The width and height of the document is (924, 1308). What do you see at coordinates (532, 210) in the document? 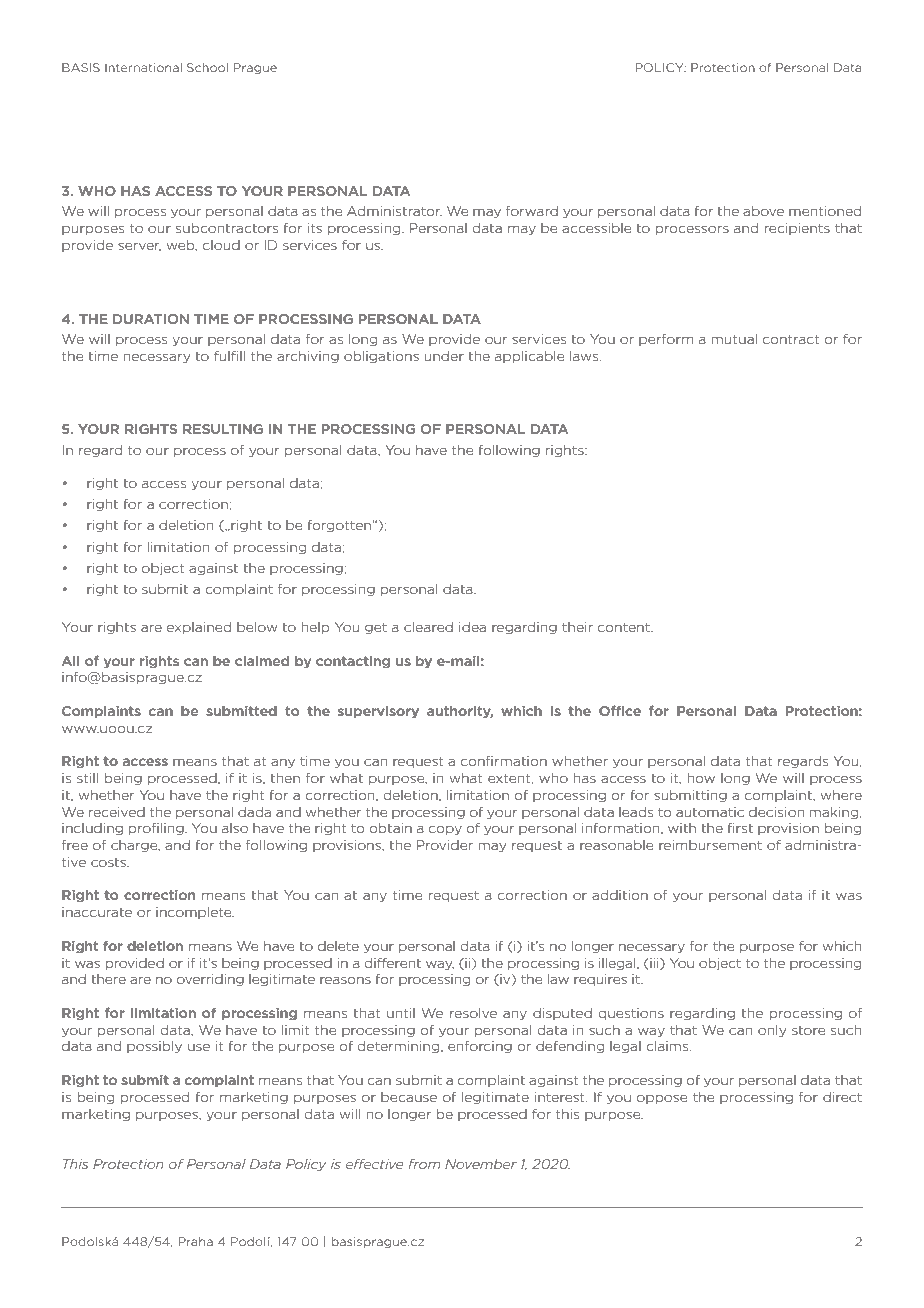
I see `forward` at bounding box center [532, 210].
